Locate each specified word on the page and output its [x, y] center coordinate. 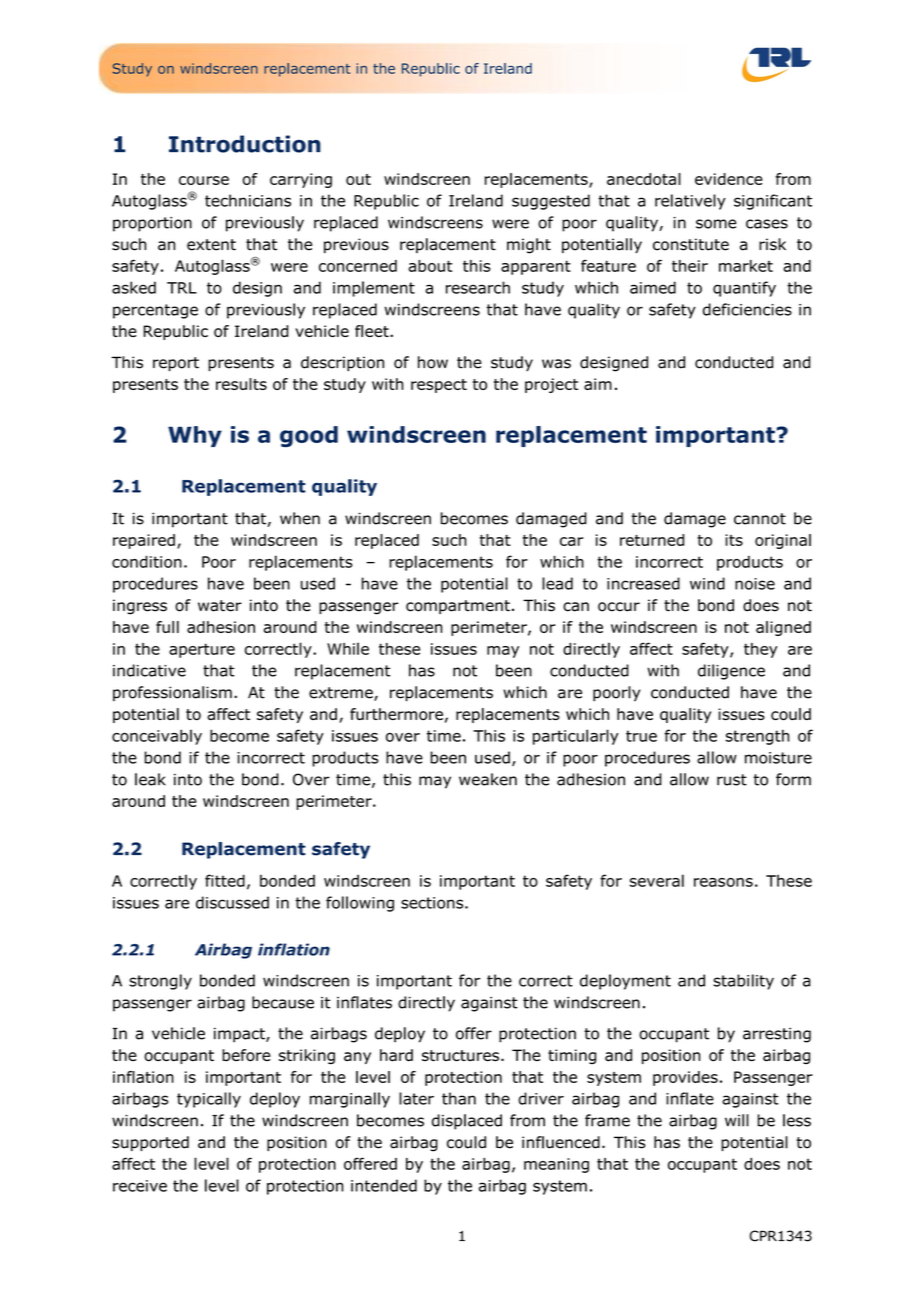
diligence [731, 672]
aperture [202, 650]
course [204, 180]
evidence [729, 179]
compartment [458, 607]
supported [150, 1143]
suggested [551, 202]
